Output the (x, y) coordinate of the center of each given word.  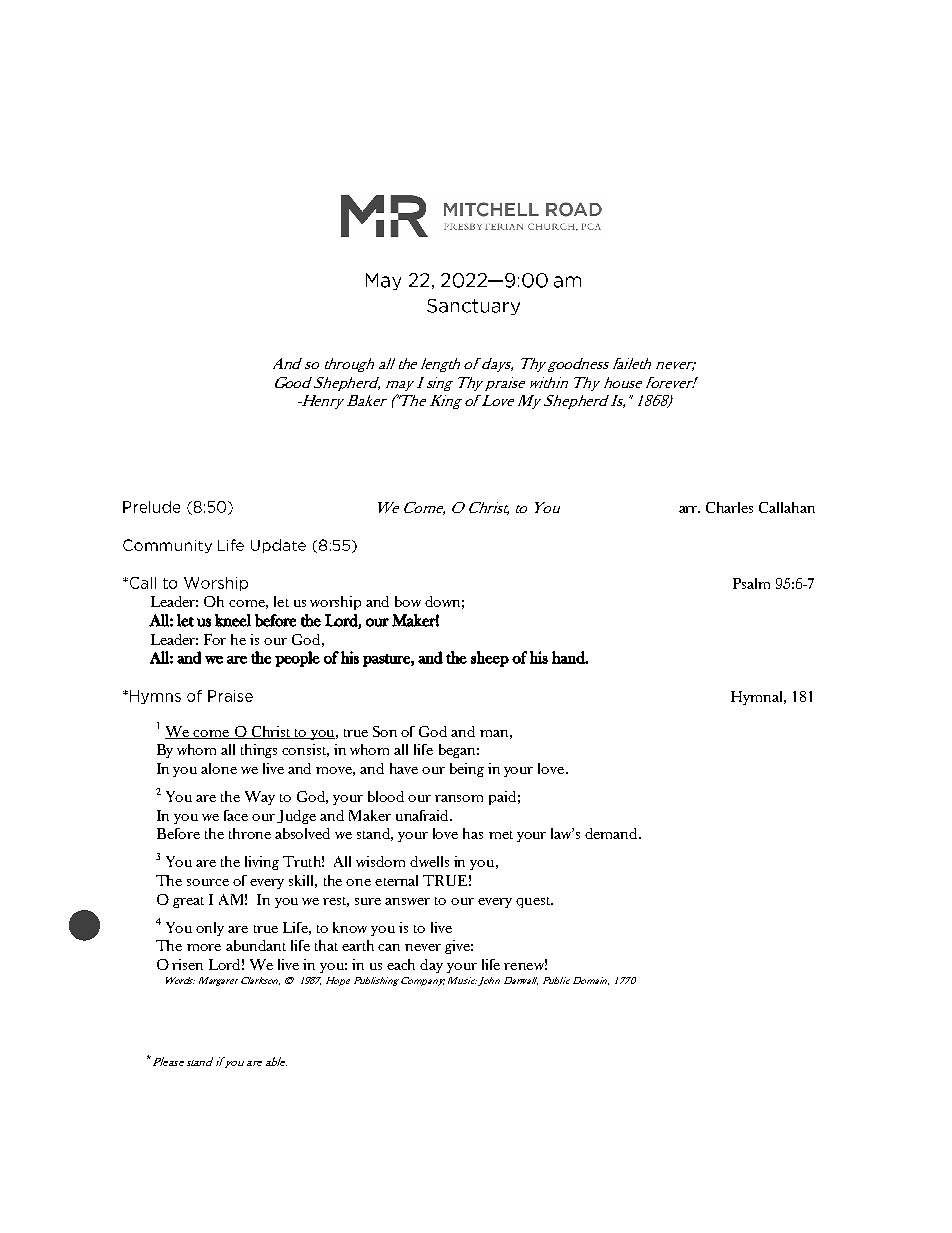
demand (613, 833)
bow (408, 601)
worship (335, 603)
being (467, 770)
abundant (256, 945)
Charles (729, 507)
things (259, 751)
